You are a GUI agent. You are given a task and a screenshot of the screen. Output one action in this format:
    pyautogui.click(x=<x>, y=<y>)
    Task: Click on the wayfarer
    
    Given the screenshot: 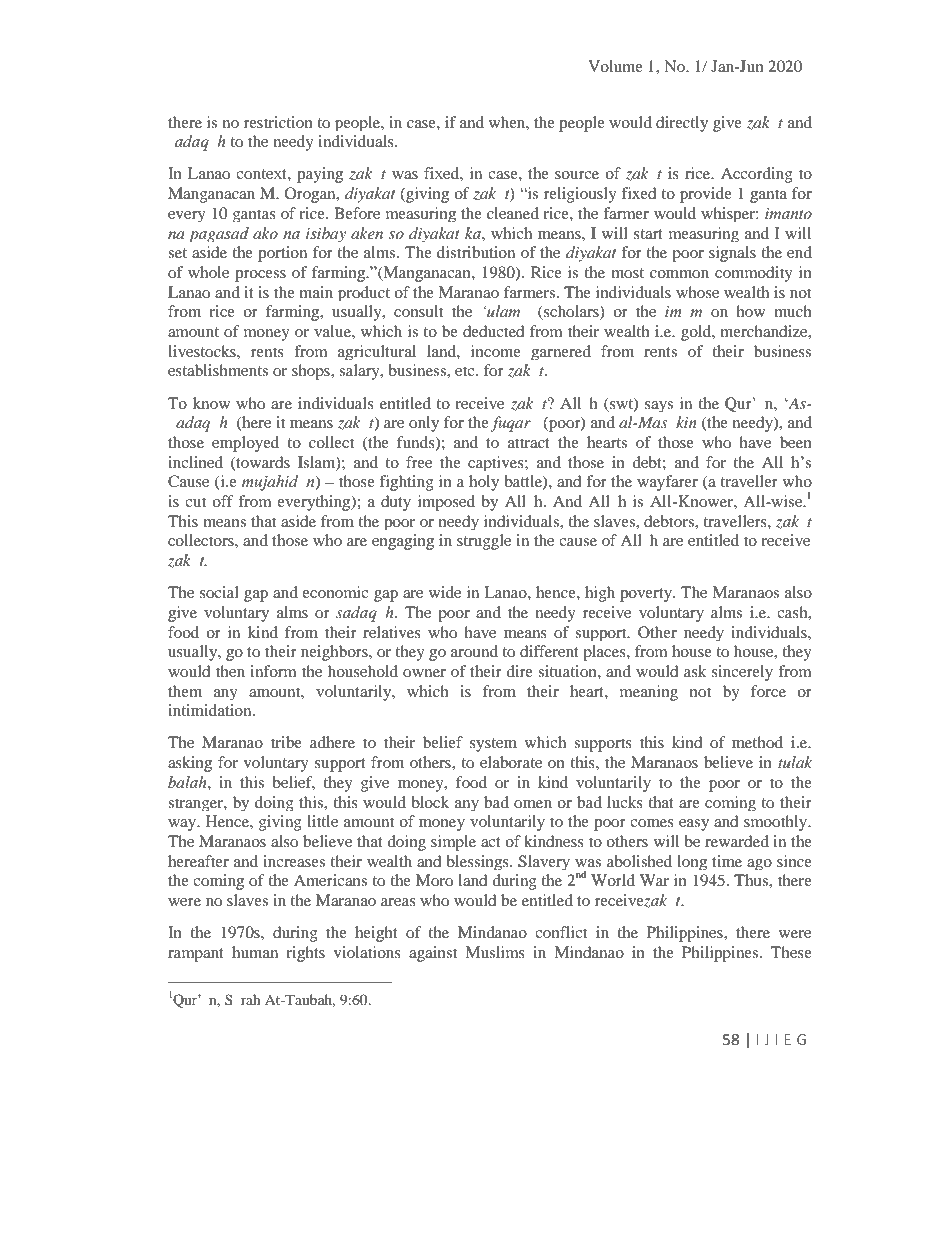 What is the action you would take?
    pyautogui.click(x=667, y=483)
